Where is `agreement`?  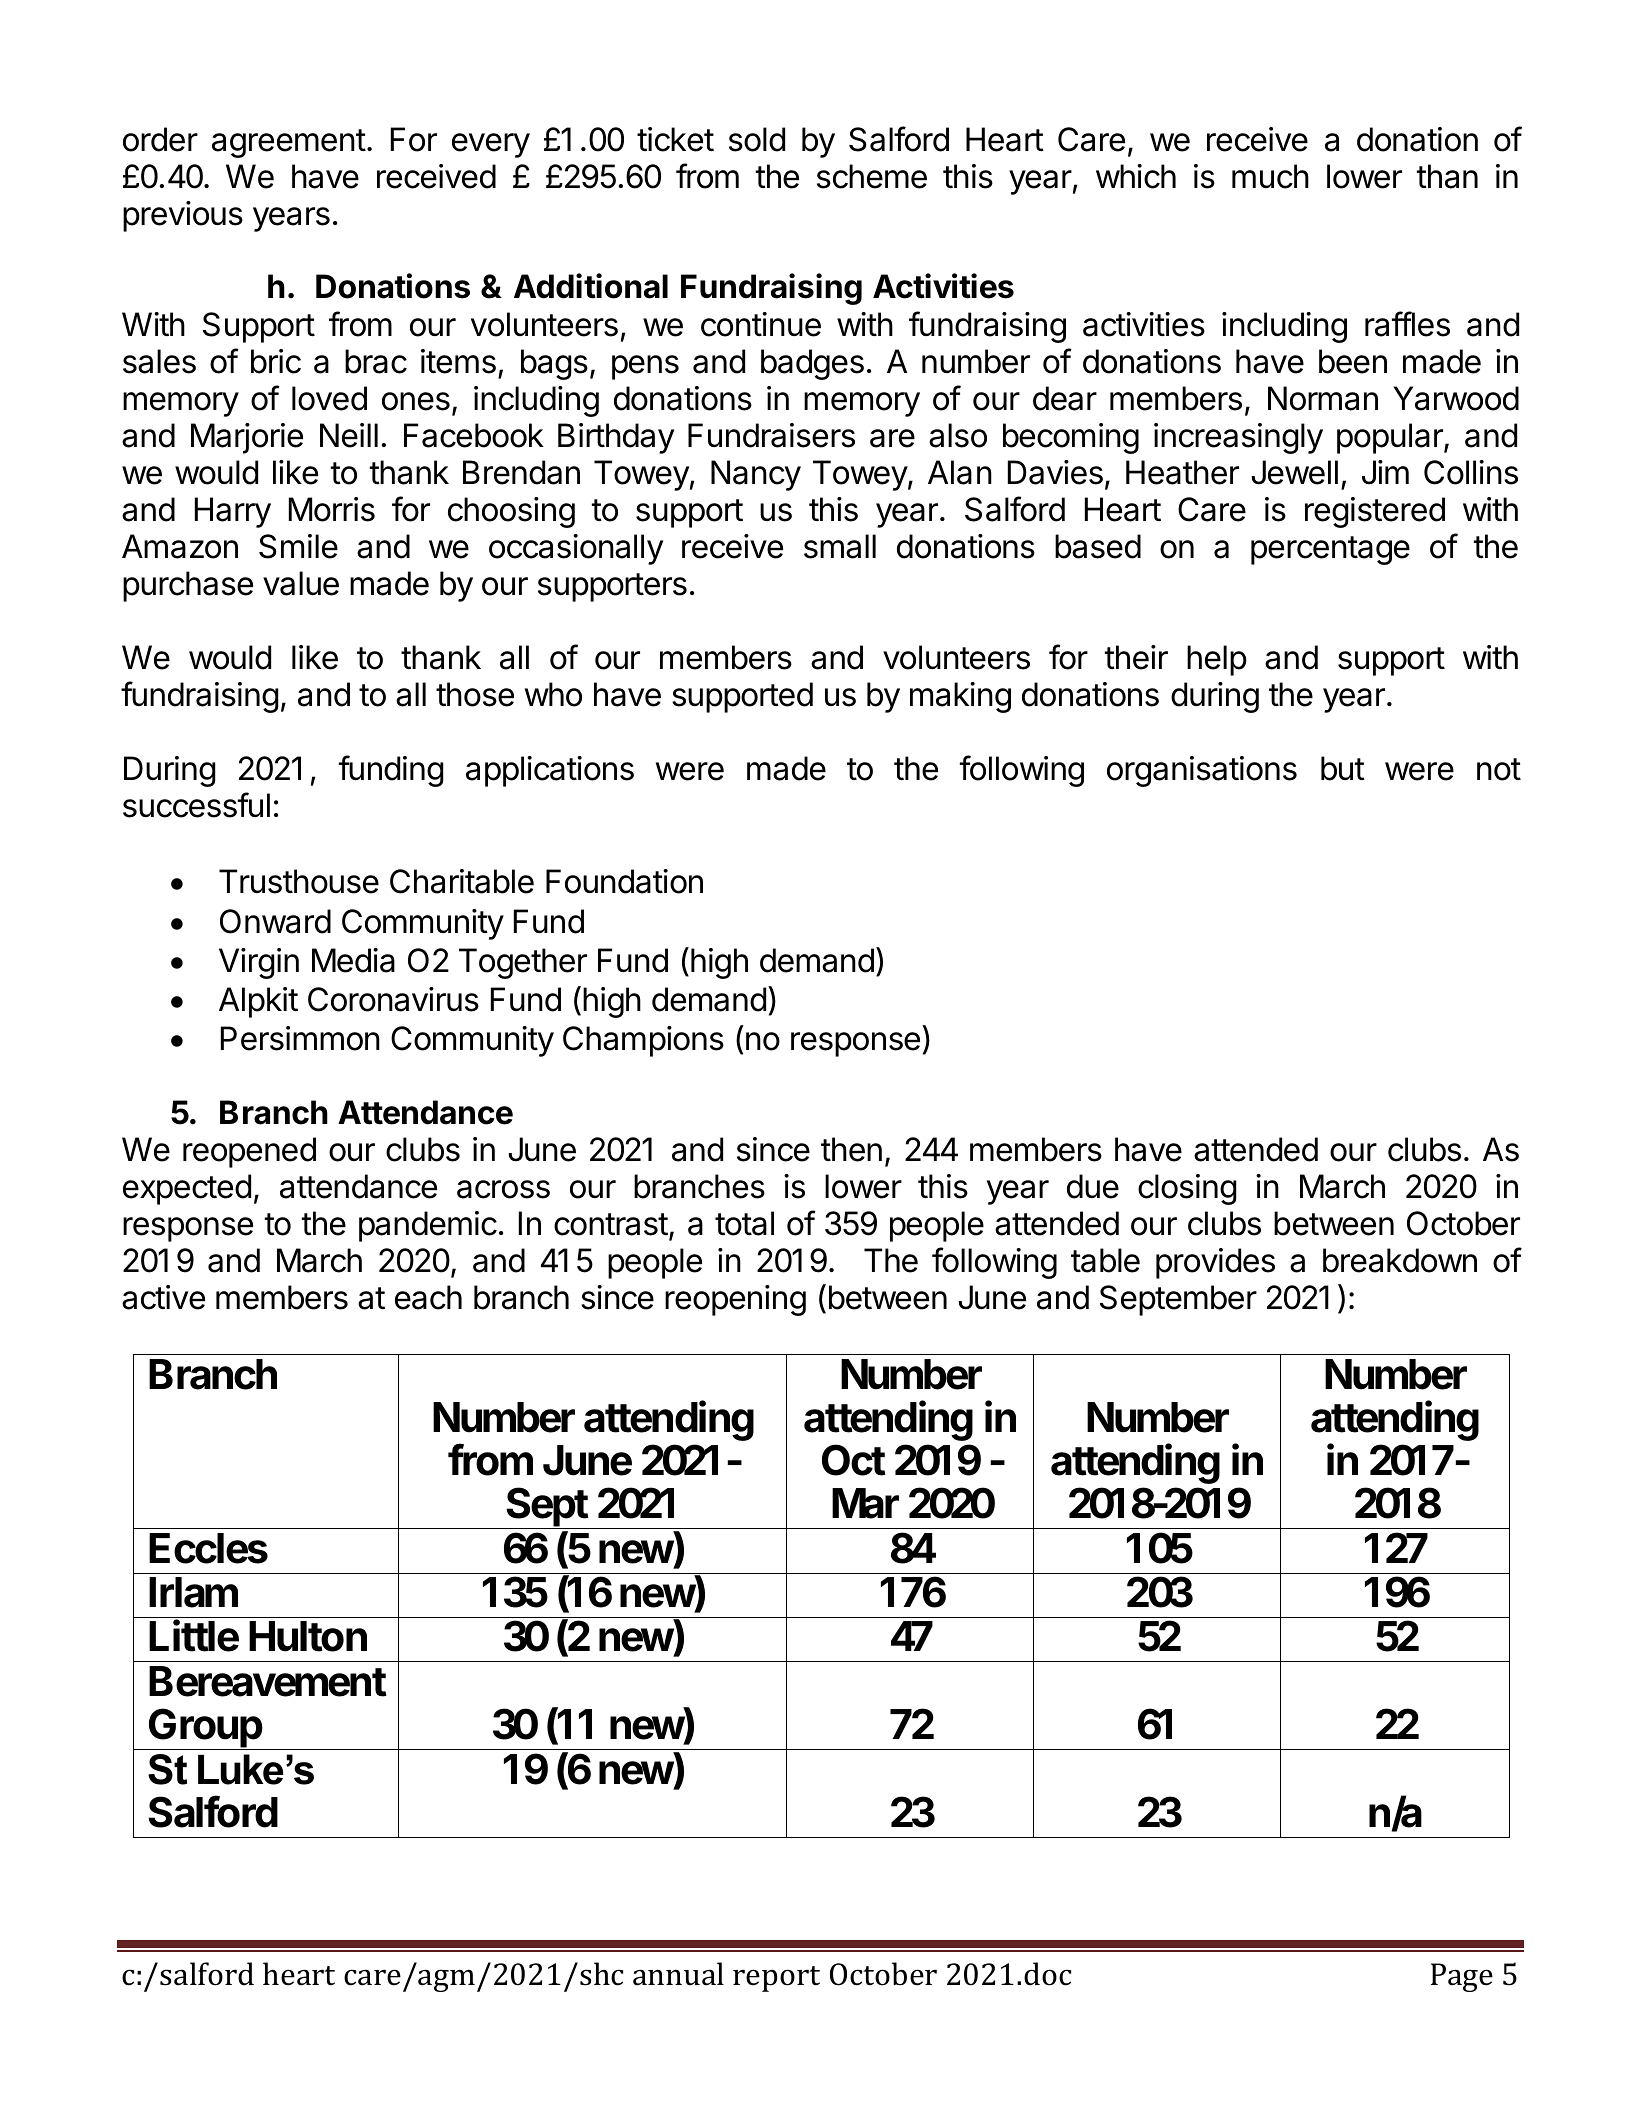
agreement is located at coordinates (289, 143).
